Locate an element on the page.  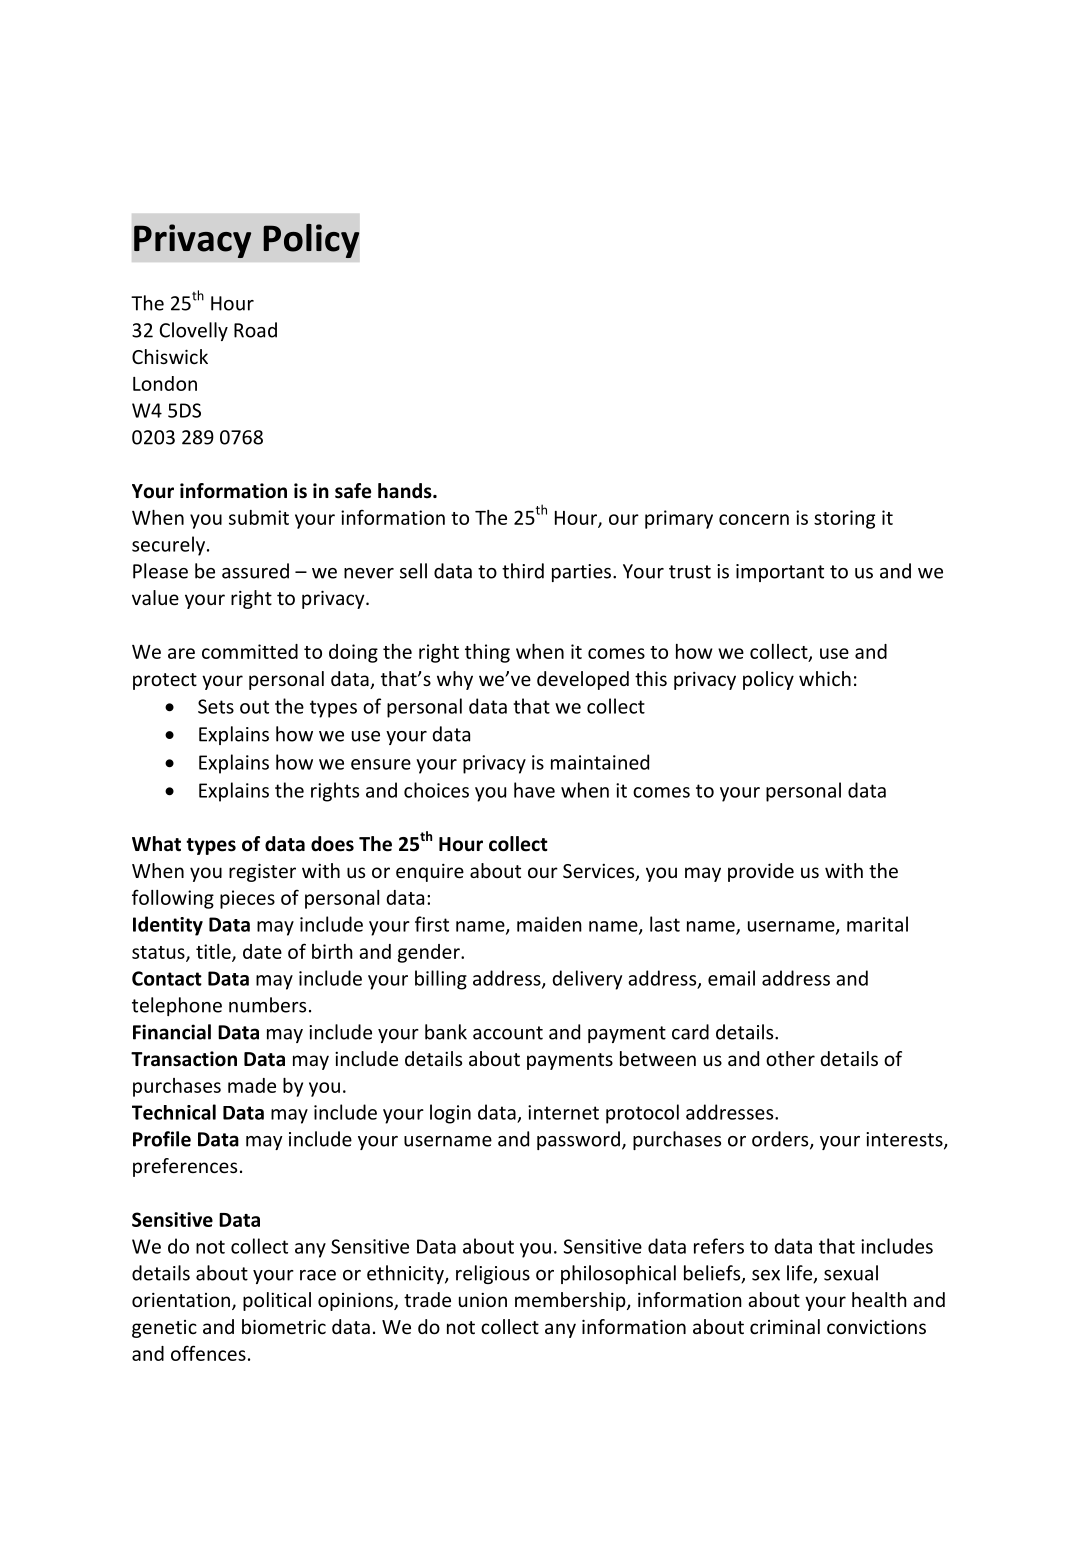
provide is located at coordinates (761, 872).
